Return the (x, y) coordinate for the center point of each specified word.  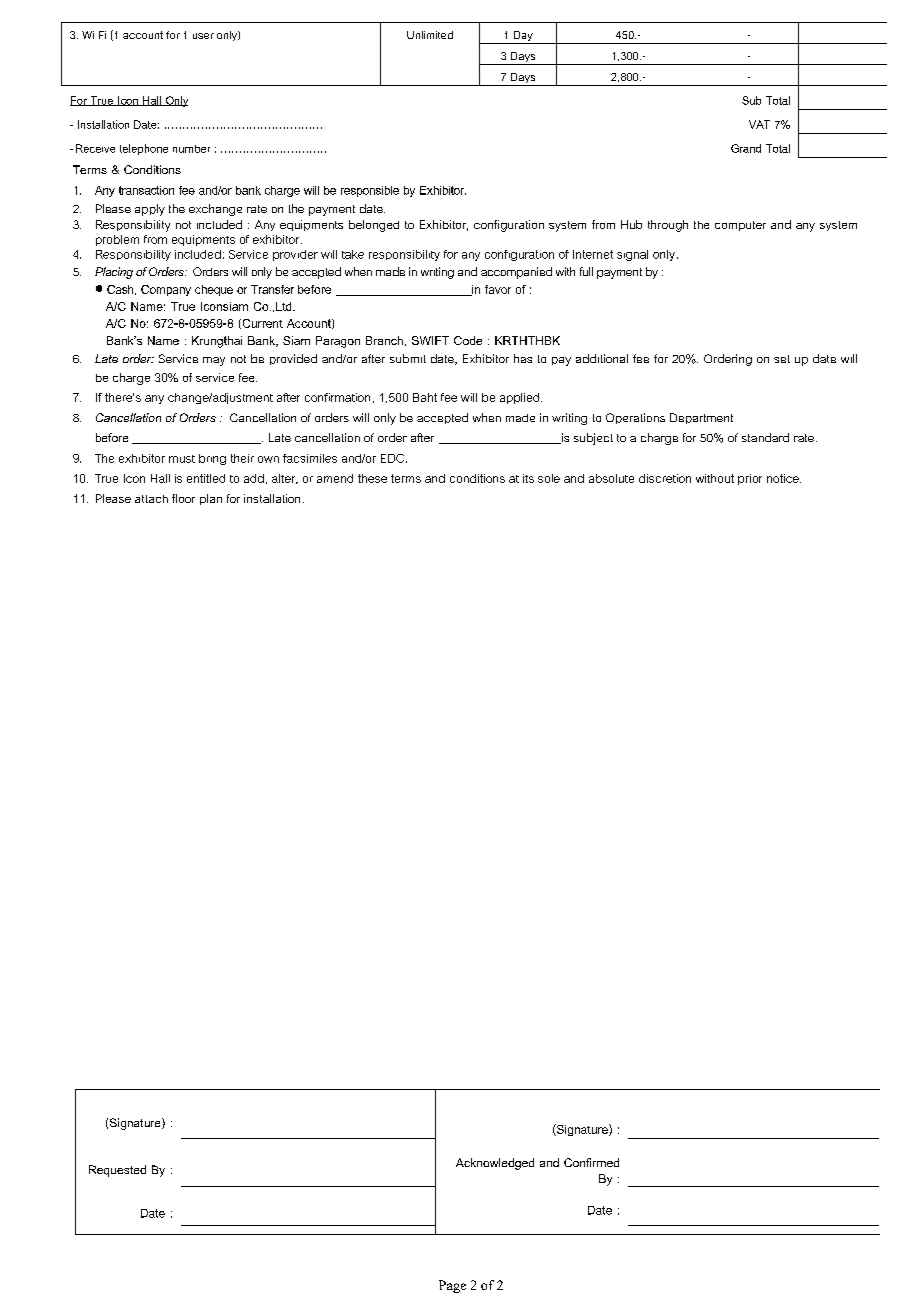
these (372, 478)
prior (750, 479)
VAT (759, 124)
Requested (117, 1171)
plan (211, 499)
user (203, 36)
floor (183, 498)
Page (452, 1286)
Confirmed (591, 1162)
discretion (665, 478)
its (528, 478)
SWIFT (430, 340)
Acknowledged (495, 1164)
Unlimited (430, 35)
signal (632, 255)
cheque (214, 290)
